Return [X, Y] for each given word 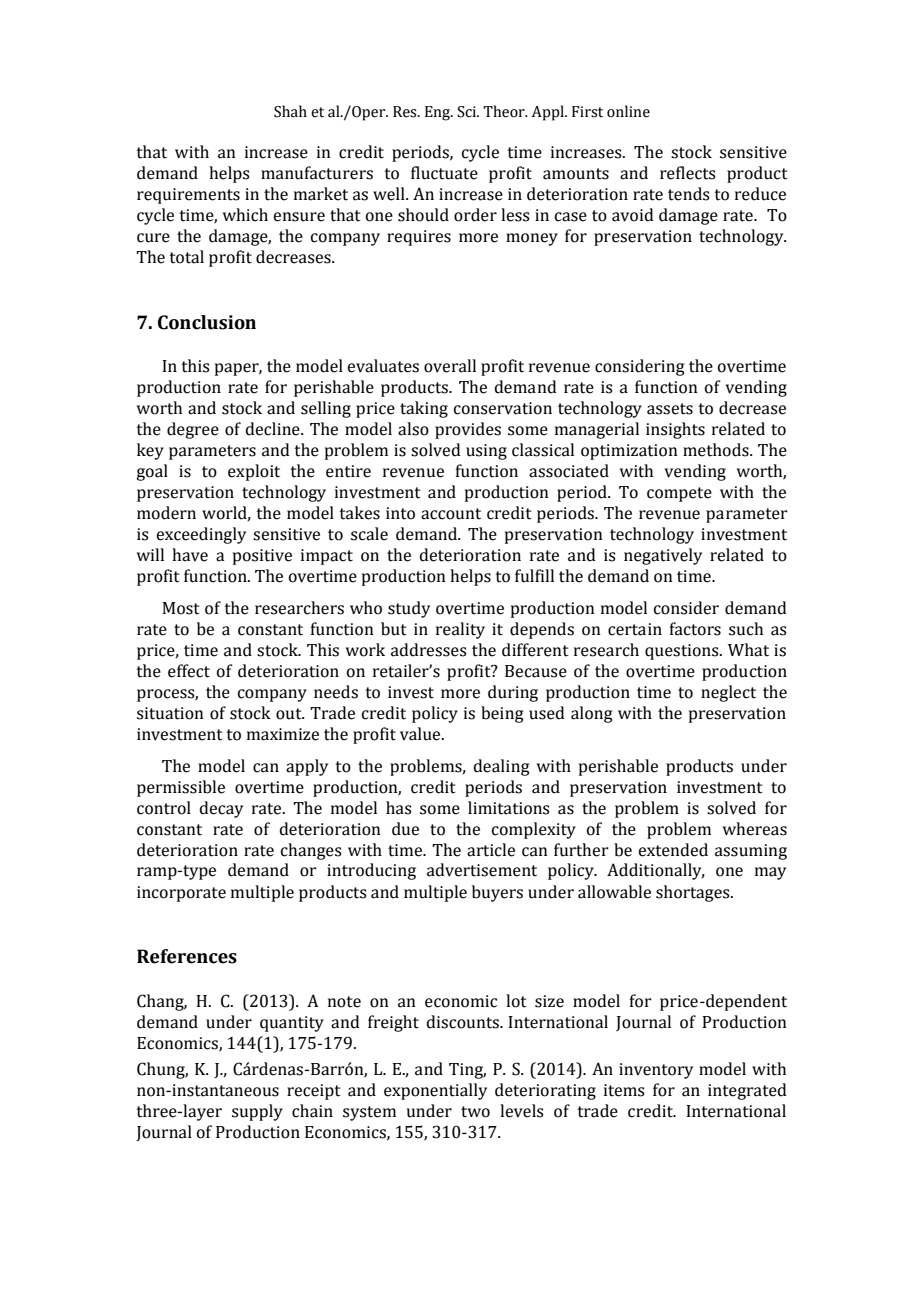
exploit [254, 472]
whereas [755, 829]
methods [717, 450]
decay [221, 809]
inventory [656, 1071]
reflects [688, 173]
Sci [467, 112]
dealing [502, 767]
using [486, 452]
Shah [290, 111]
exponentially [435, 1091]
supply [257, 1112]
